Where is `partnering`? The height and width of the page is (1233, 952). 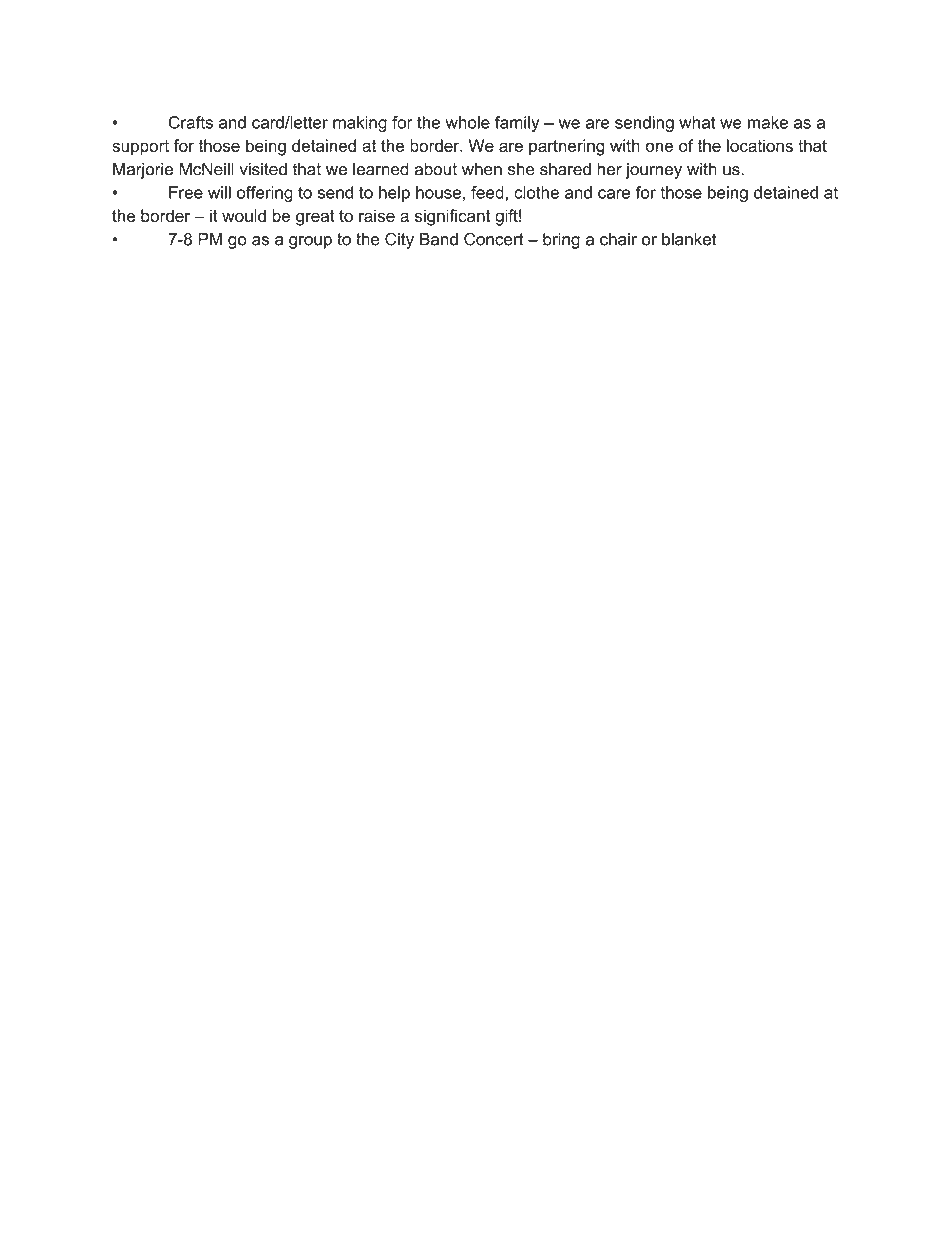
partnering is located at coordinates (567, 147).
